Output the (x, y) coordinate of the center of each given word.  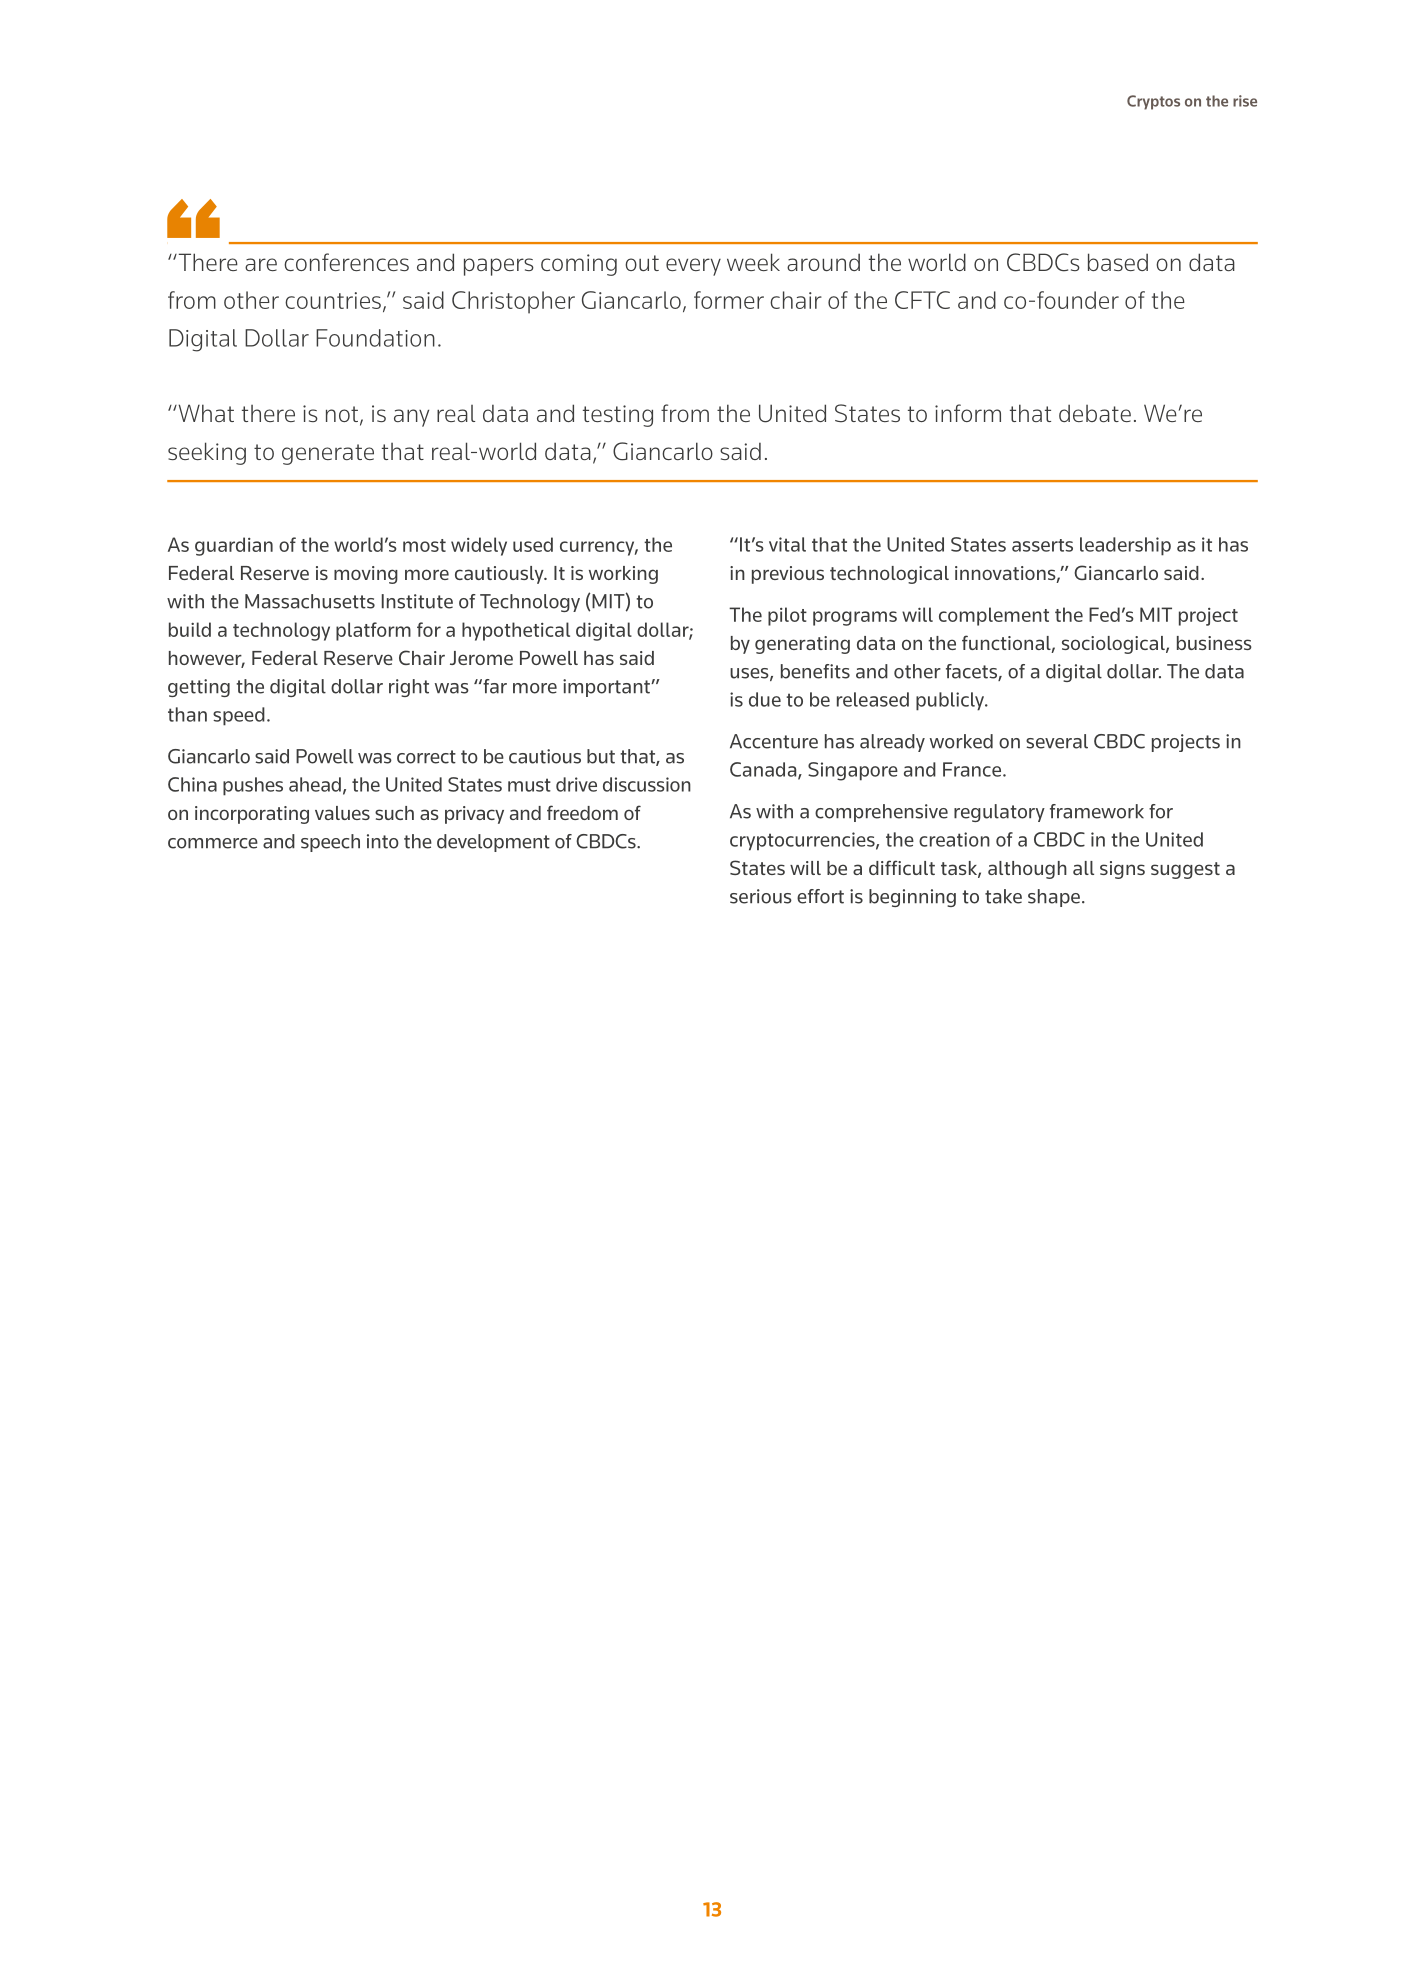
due (765, 699)
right (409, 688)
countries (333, 300)
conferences (346, 262)
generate (328, 454)
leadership (1125, 546)
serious (761, 896)
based (1118, 262)
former (729, 300)
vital (787, 544)
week (753, 262)
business (1214, 643)
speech (330, 843)
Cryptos (1153, 102)
